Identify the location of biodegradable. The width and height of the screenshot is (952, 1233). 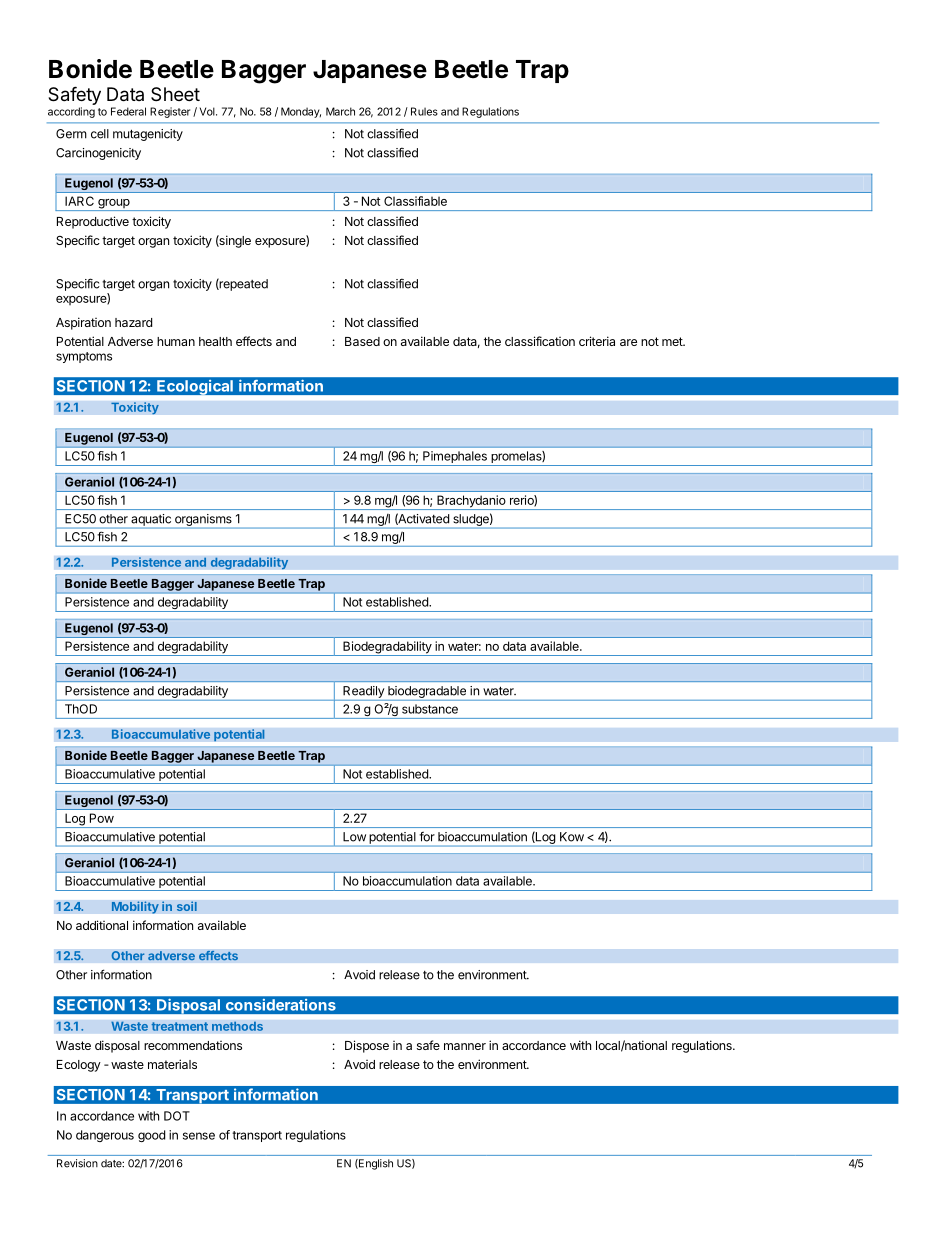
(427, 692).
